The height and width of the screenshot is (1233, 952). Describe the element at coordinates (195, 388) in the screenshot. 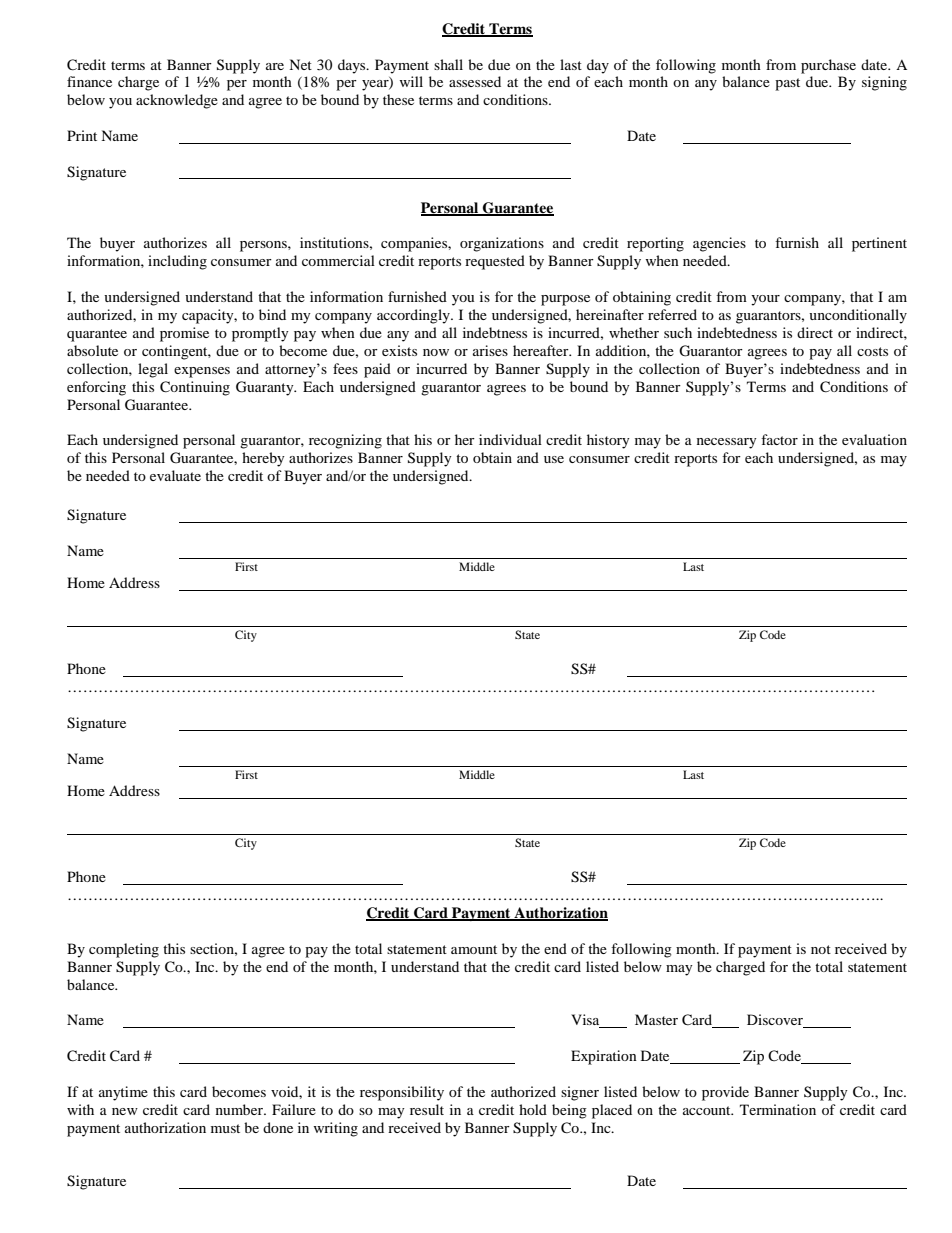

I see `Continuing` at that location.
